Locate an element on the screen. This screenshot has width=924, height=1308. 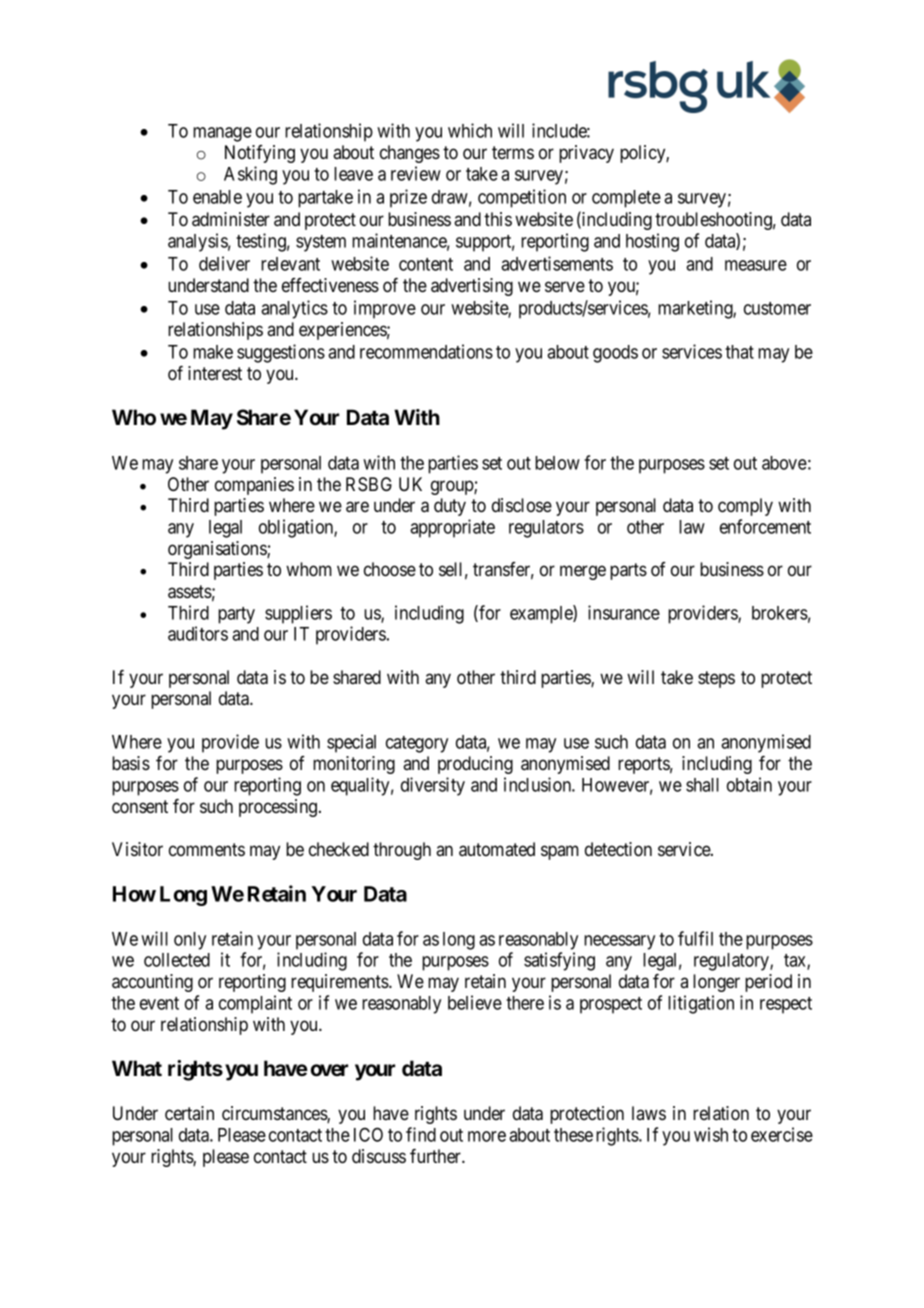
make is located at coordinates (213, 352).
